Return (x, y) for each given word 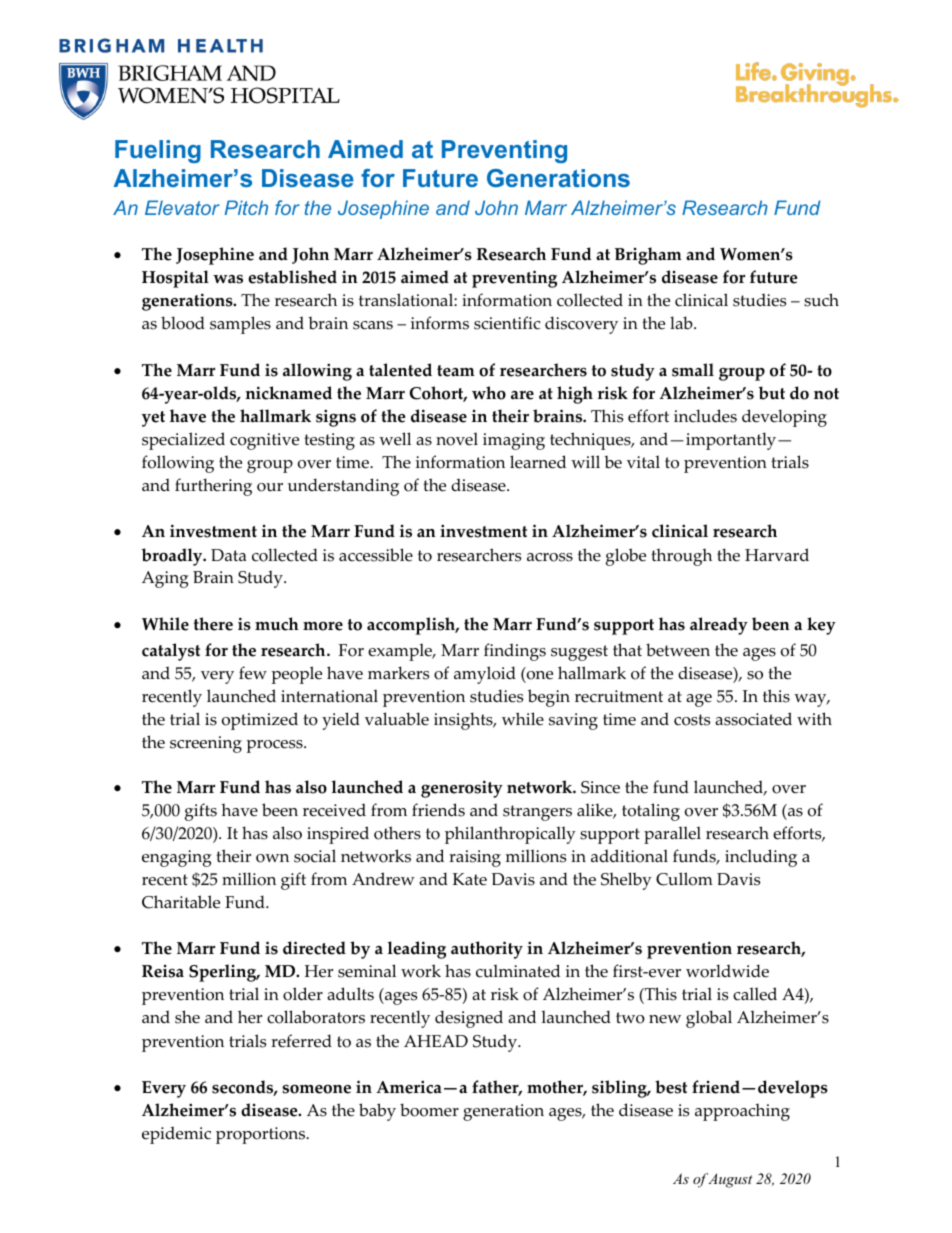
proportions (262, 1135)
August (730, 1180)
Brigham (648, 256)
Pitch (246, 207)
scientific (507, 323)
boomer (429, 1110)
